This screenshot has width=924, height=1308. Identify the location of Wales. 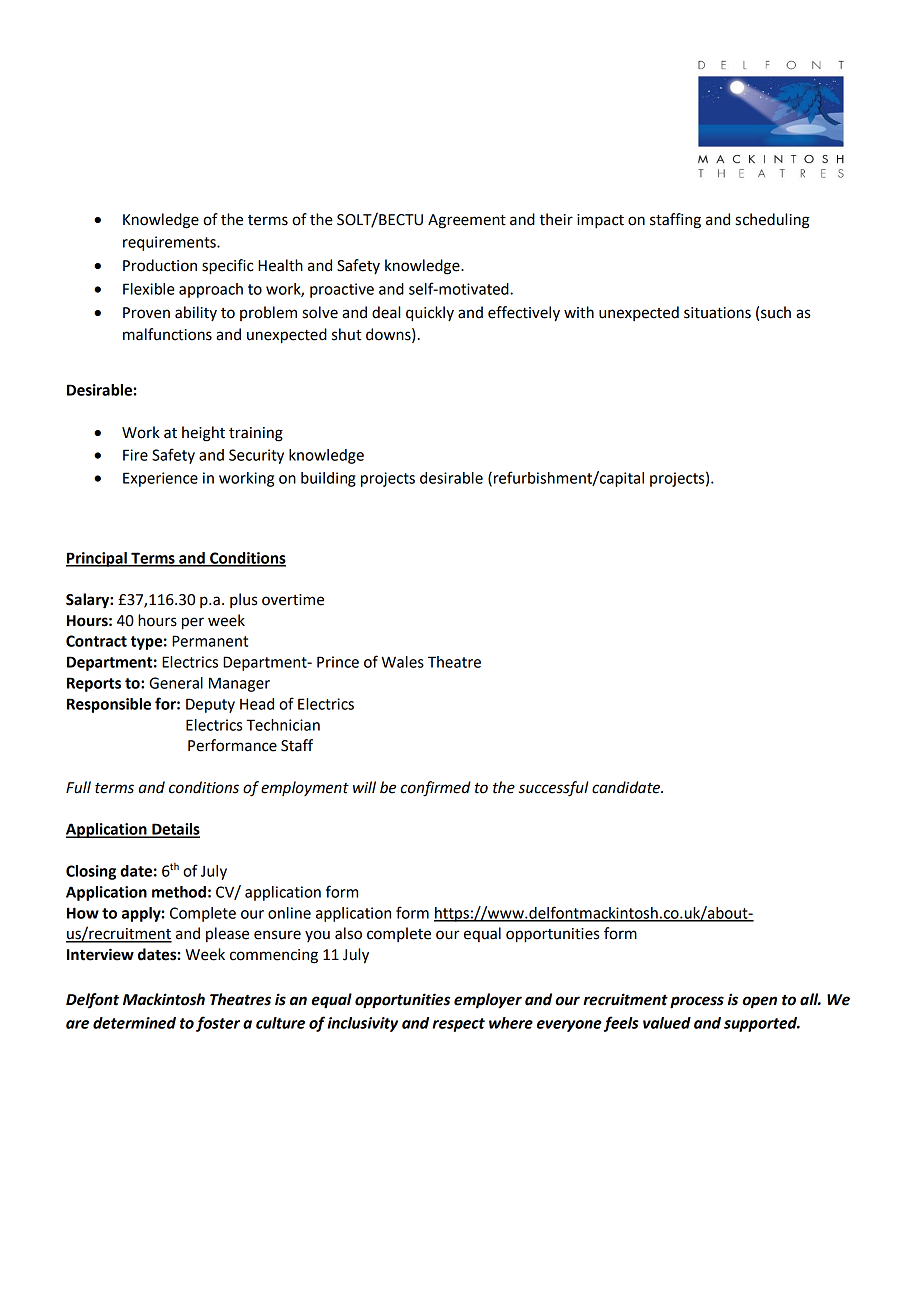
(402, 662).
